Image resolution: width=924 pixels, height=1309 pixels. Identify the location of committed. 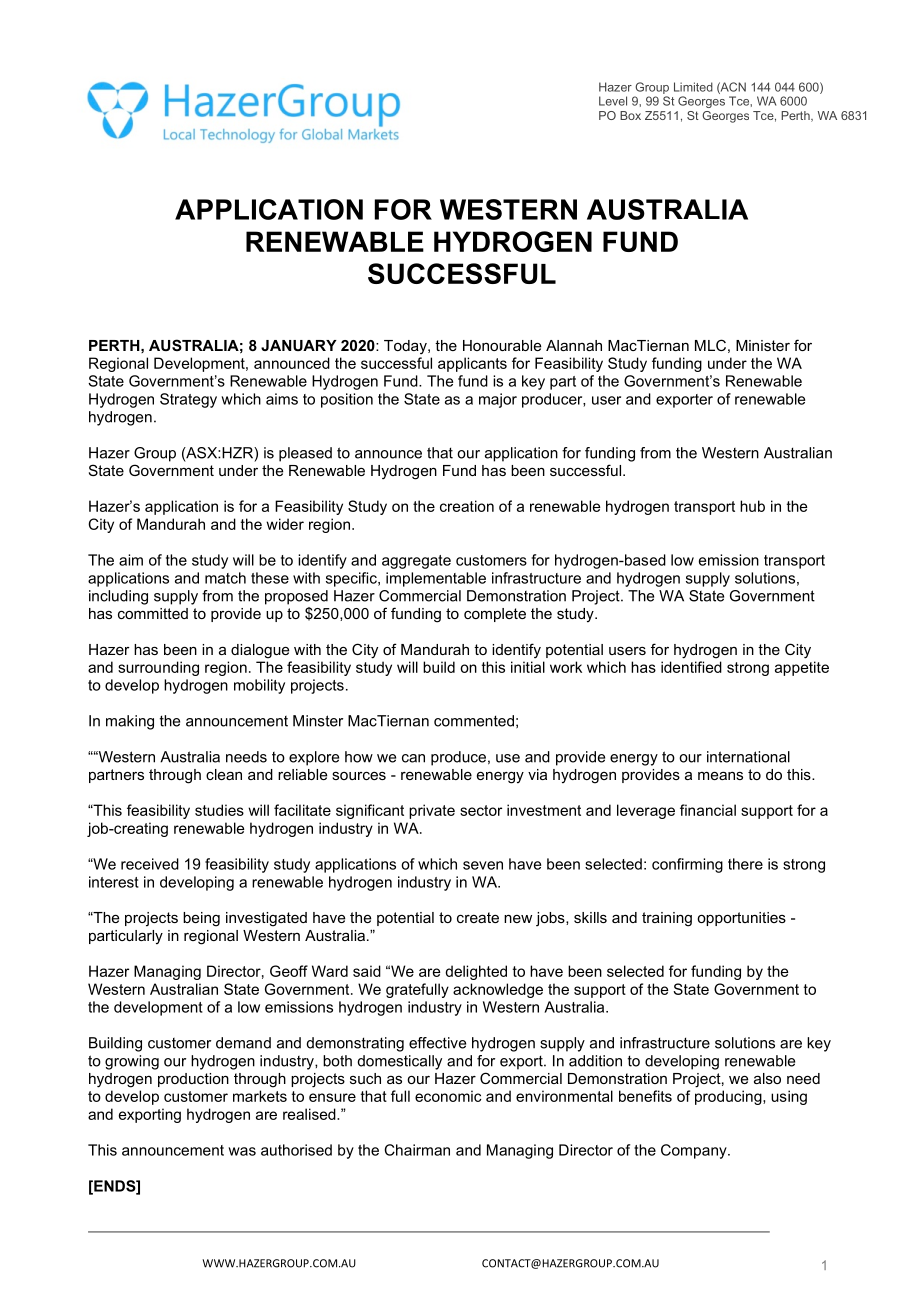
(153, 613).
